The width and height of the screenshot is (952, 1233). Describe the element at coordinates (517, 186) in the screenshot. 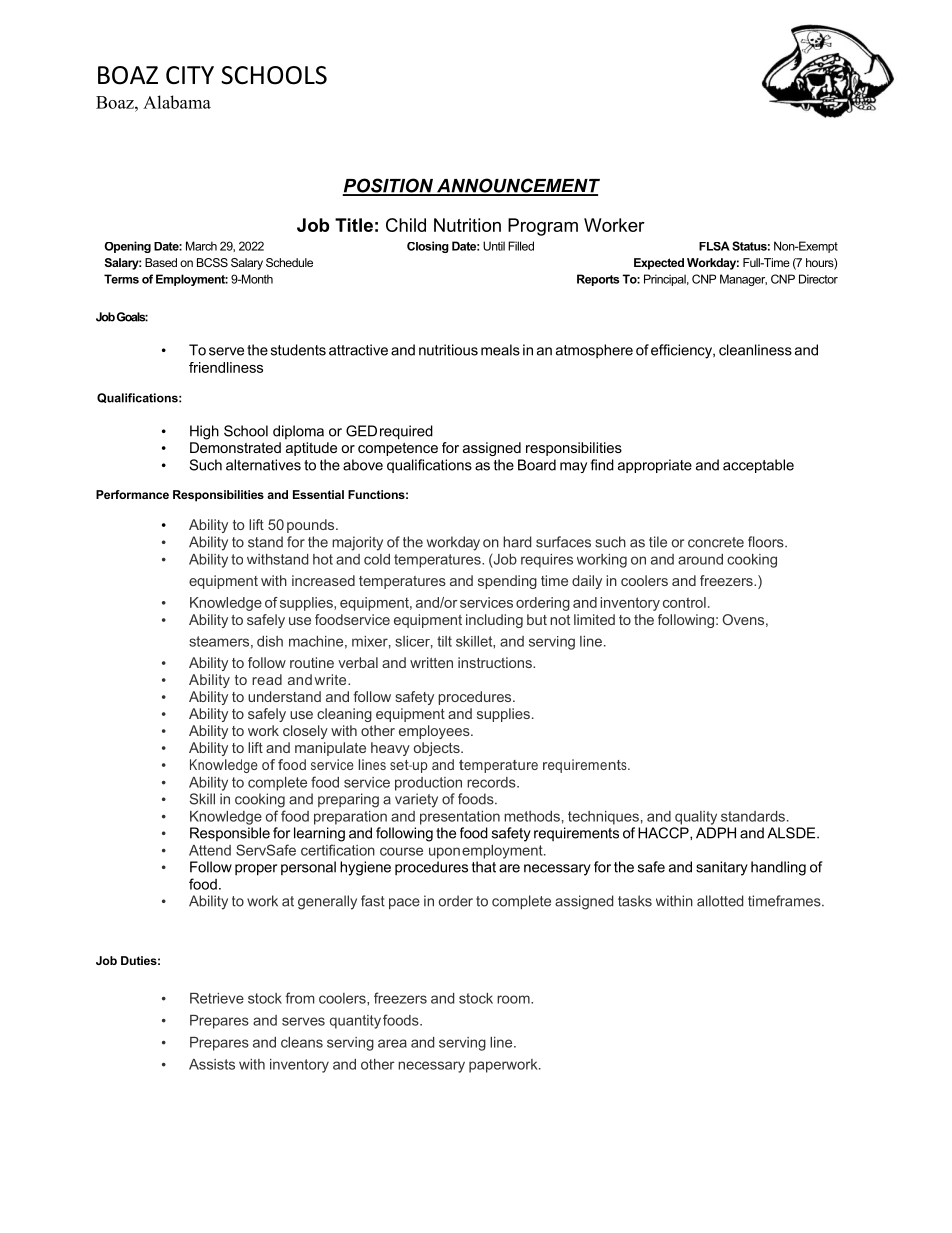

I see `ANNOUNCEMENT` at that location.
